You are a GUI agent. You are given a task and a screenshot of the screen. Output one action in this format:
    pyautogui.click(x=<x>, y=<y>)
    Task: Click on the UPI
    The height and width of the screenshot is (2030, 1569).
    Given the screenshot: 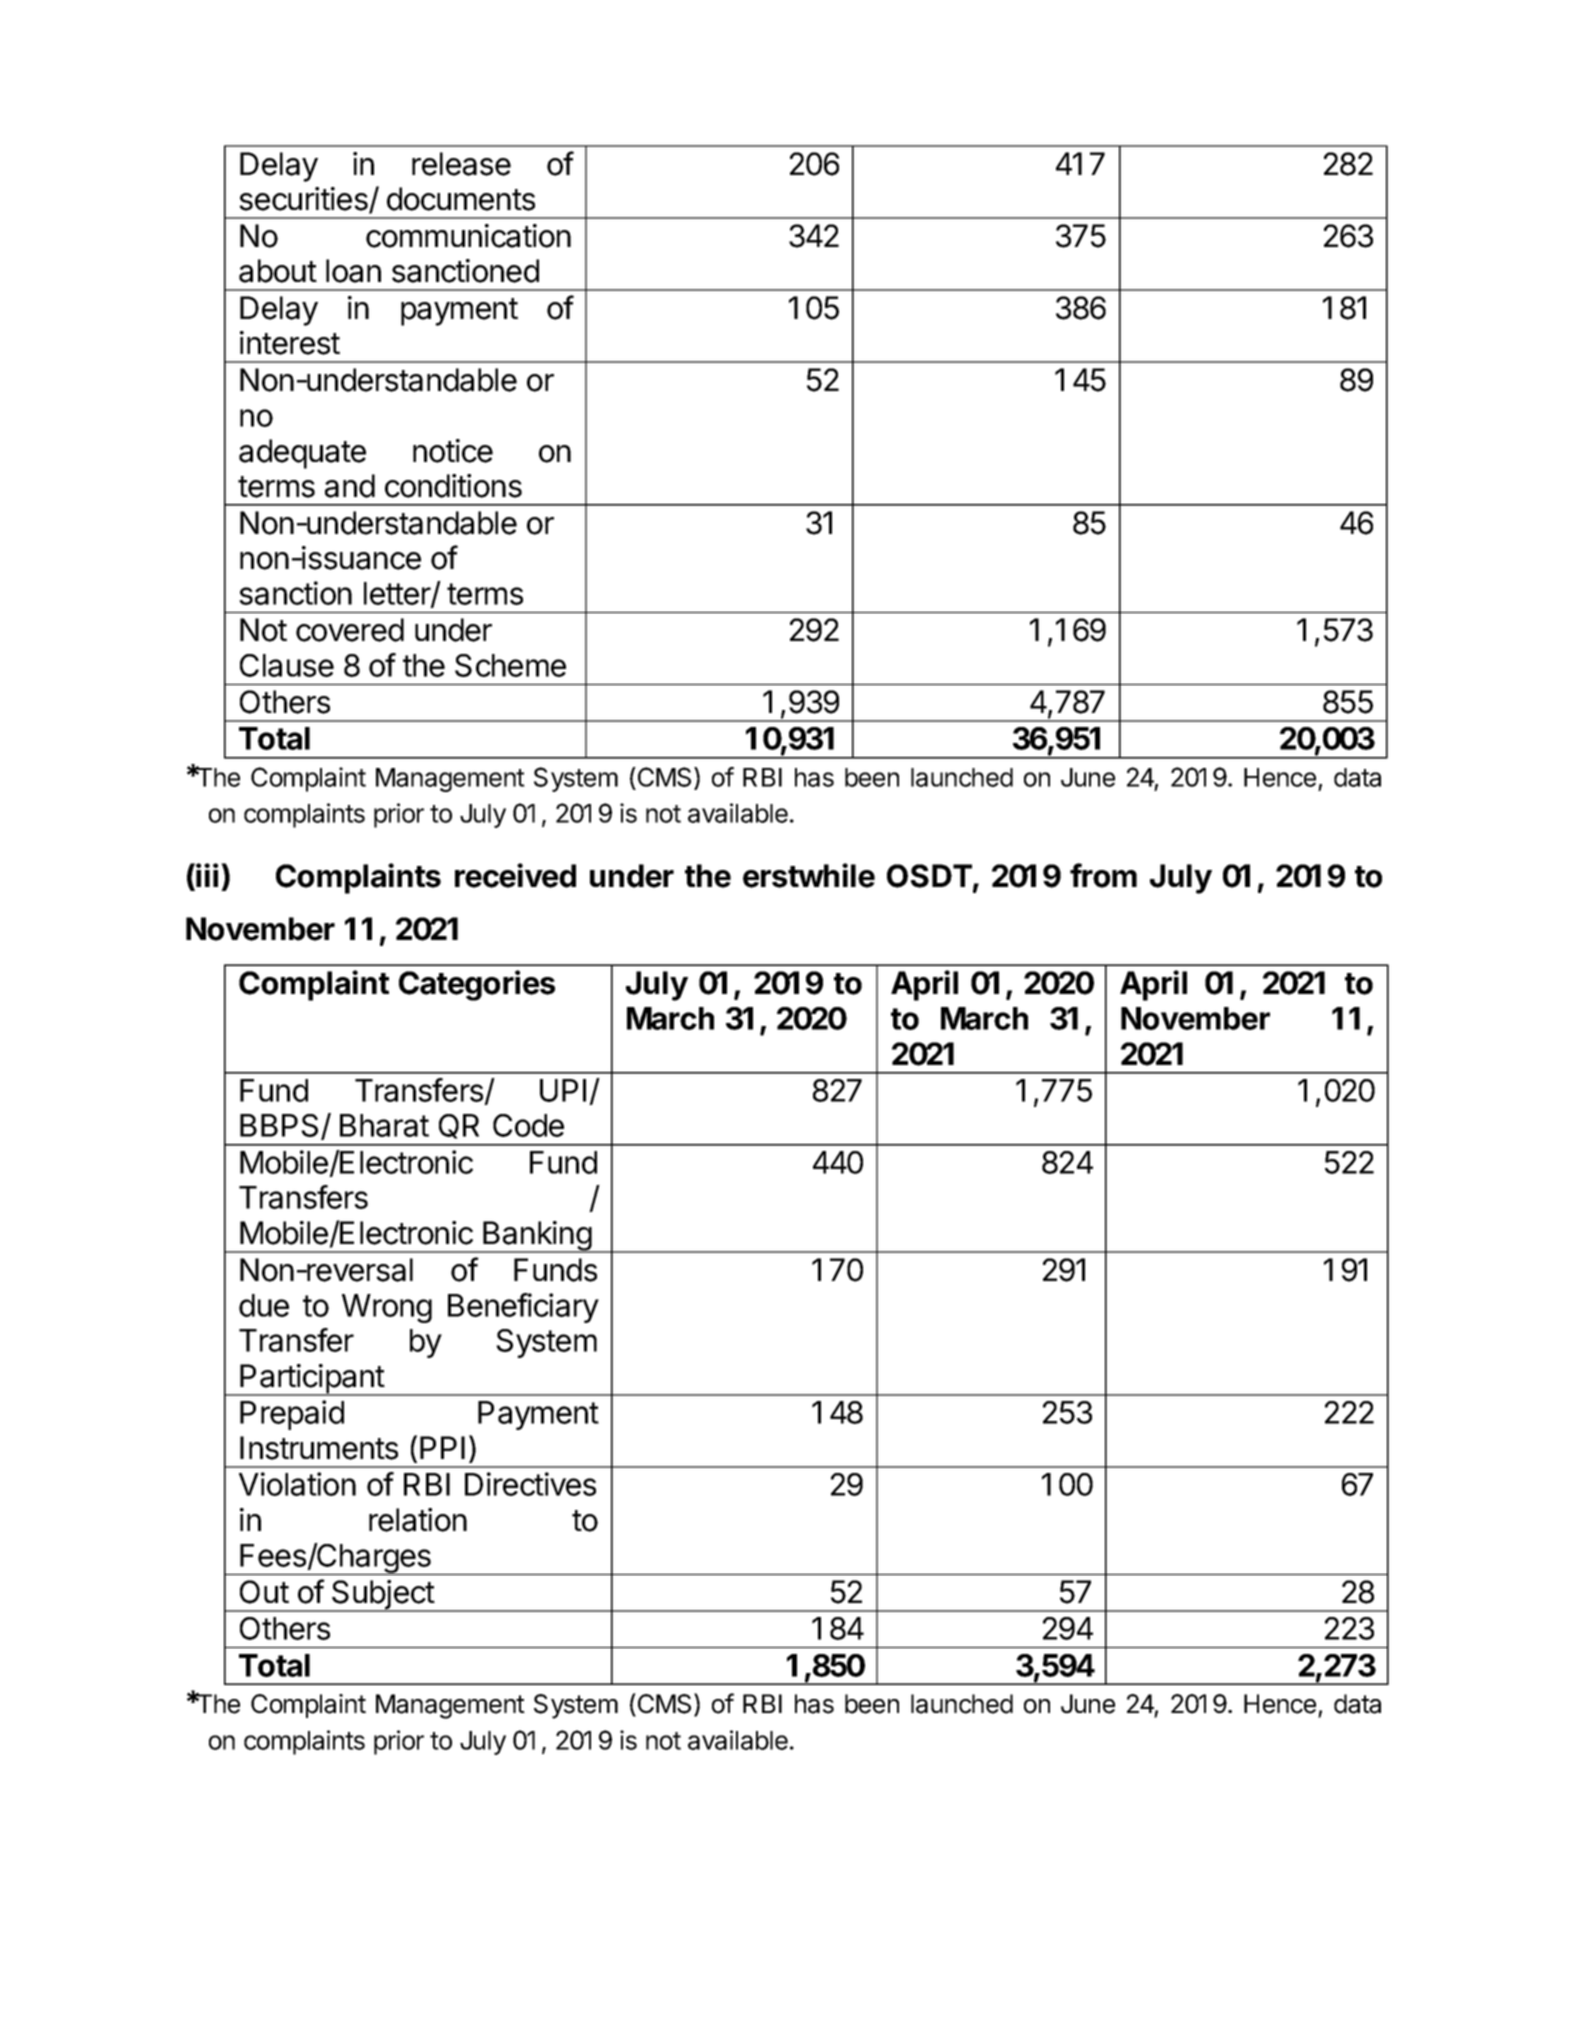 What is the action you would take?
    pyautogui.click(x=563, y=1090)
